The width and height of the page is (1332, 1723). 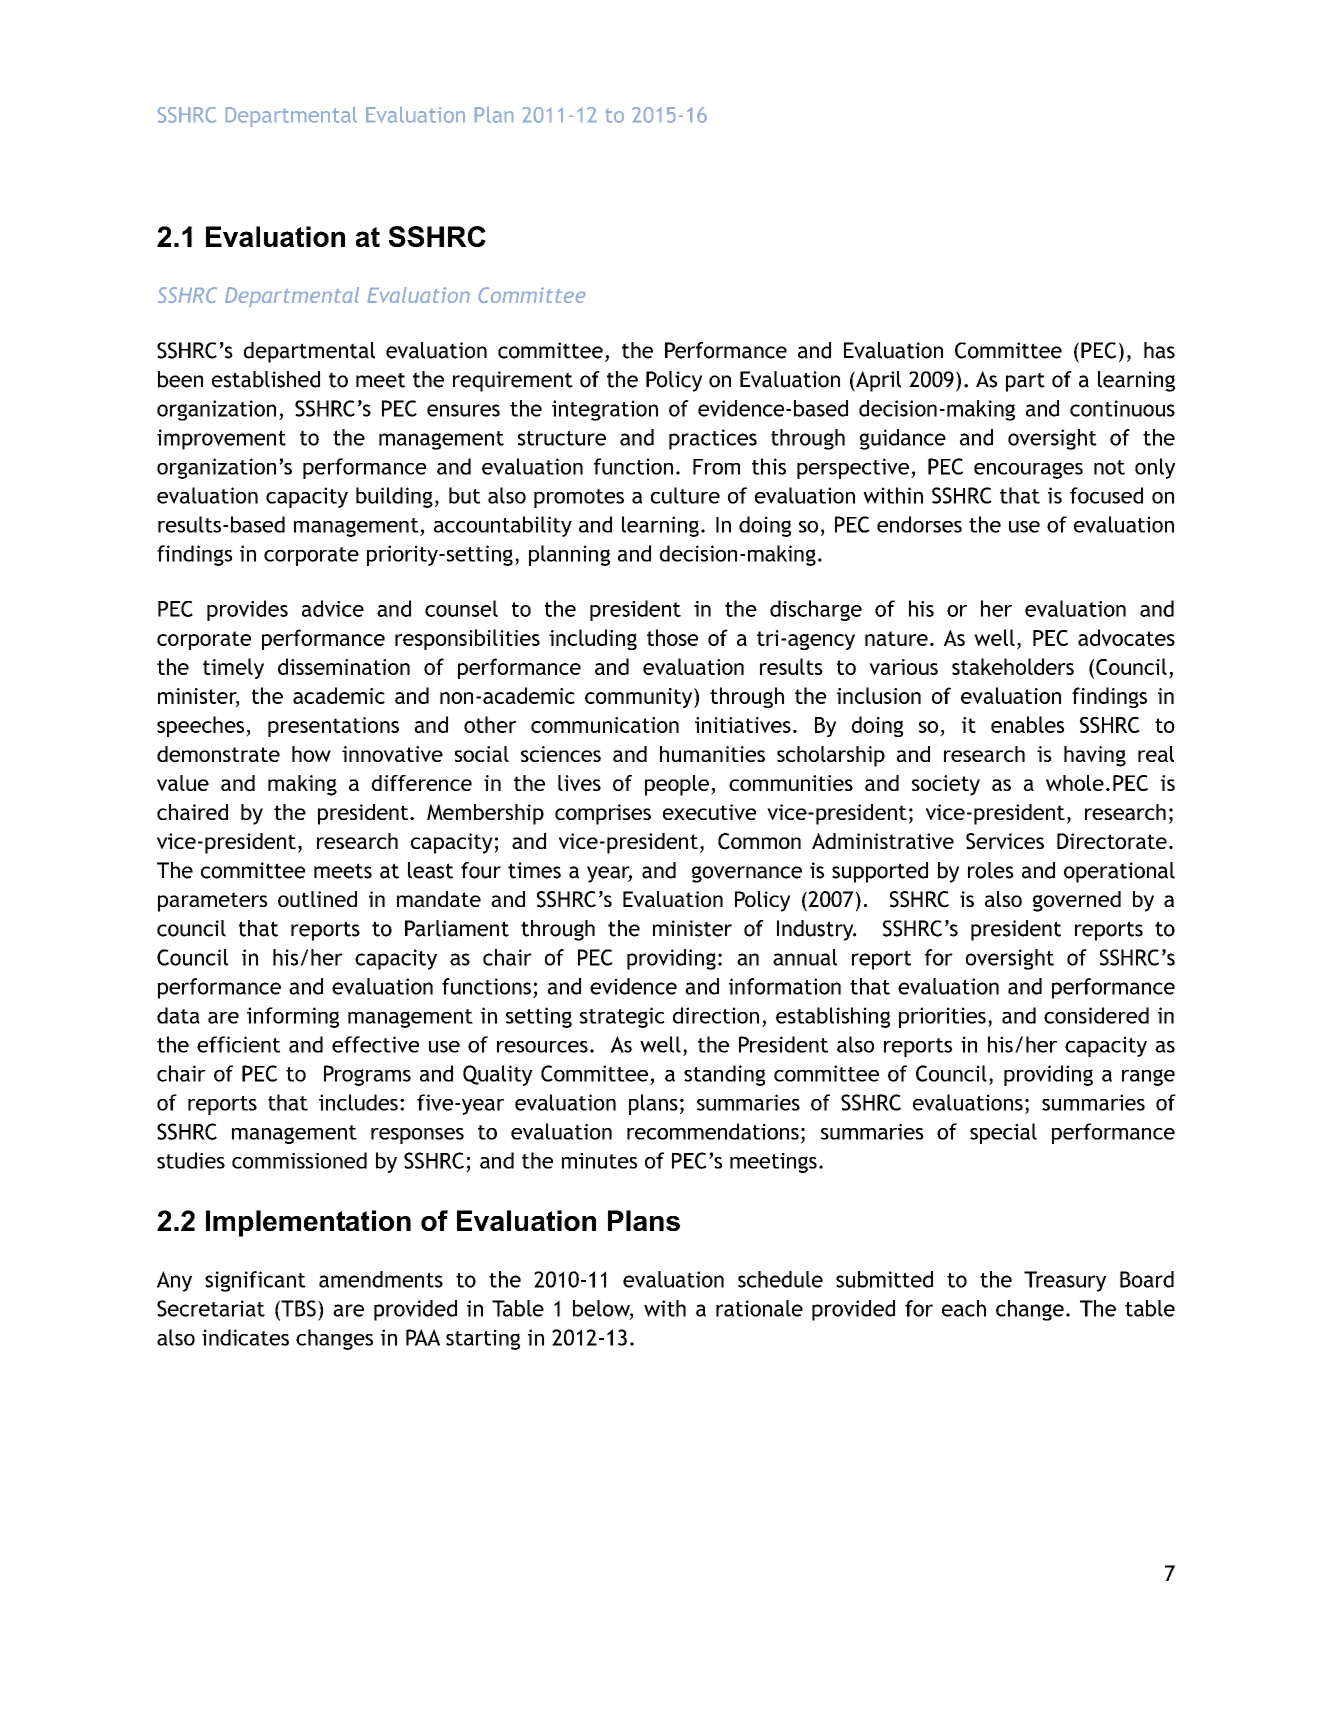 I want to click on integration, so click(x=605, y=410).
